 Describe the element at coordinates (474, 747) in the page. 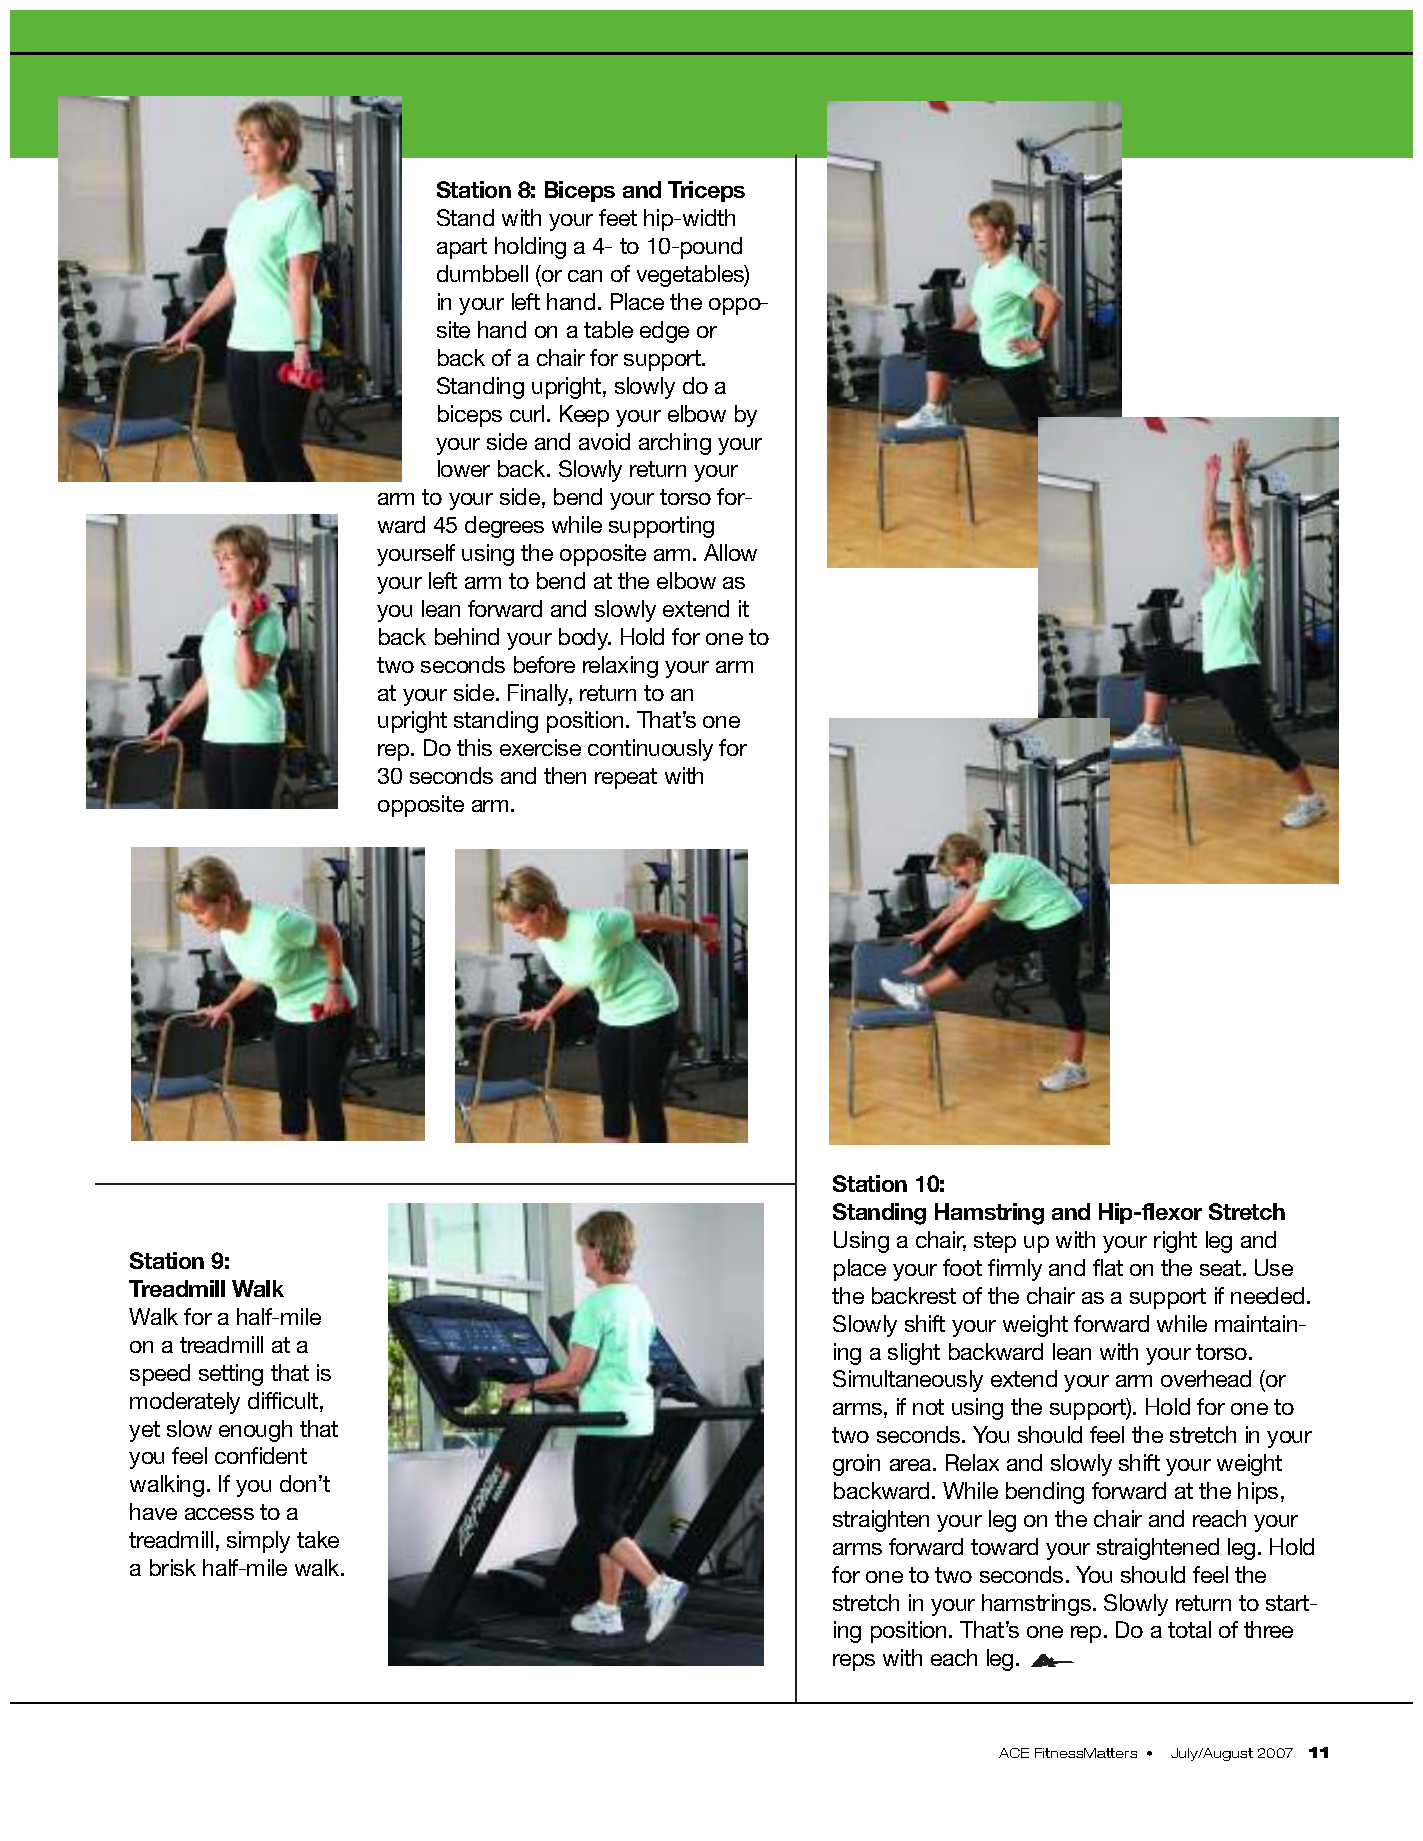

I see `this` at that location.
